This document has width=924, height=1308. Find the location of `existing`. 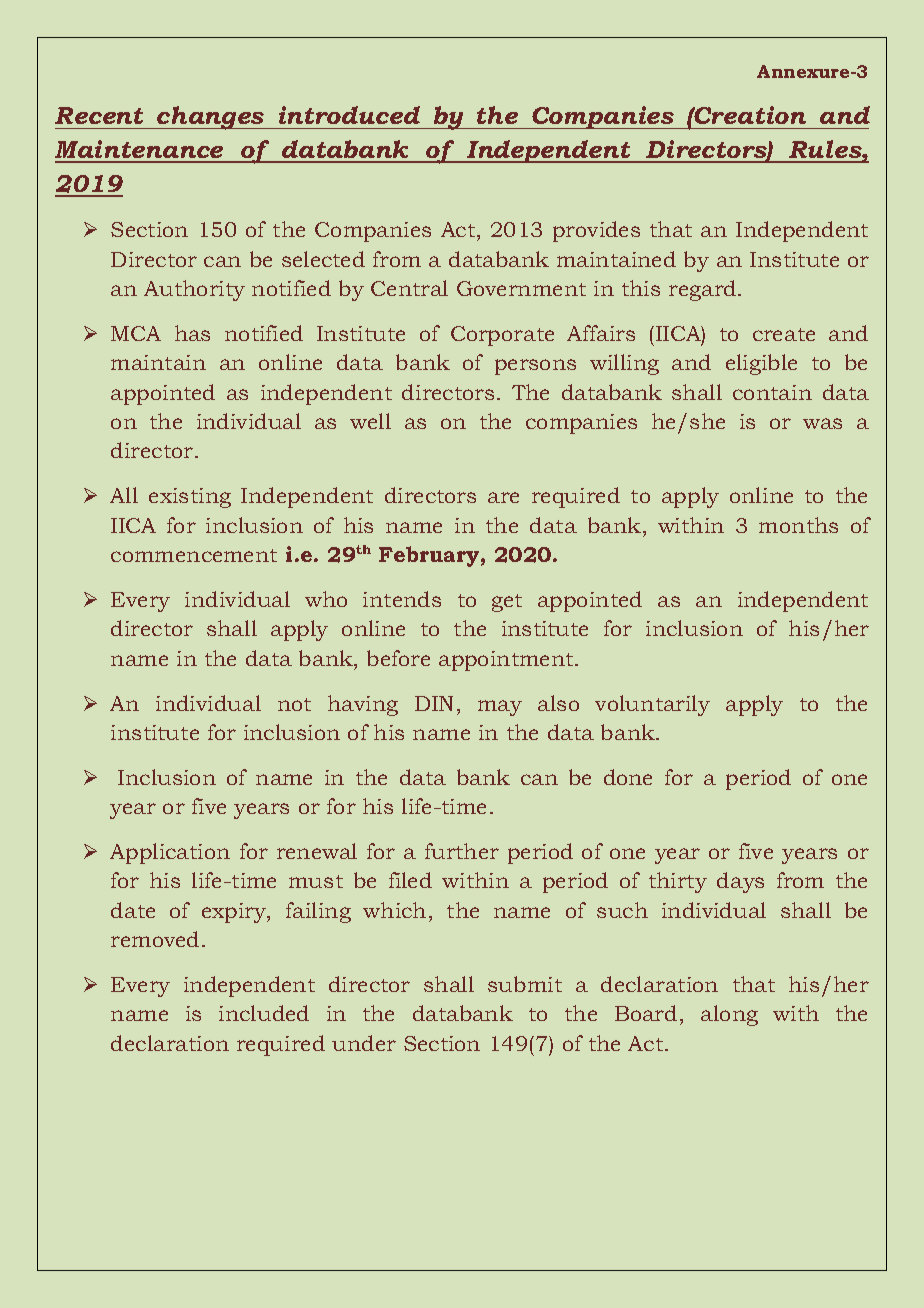

existing is located at coordinates (190, 498).
